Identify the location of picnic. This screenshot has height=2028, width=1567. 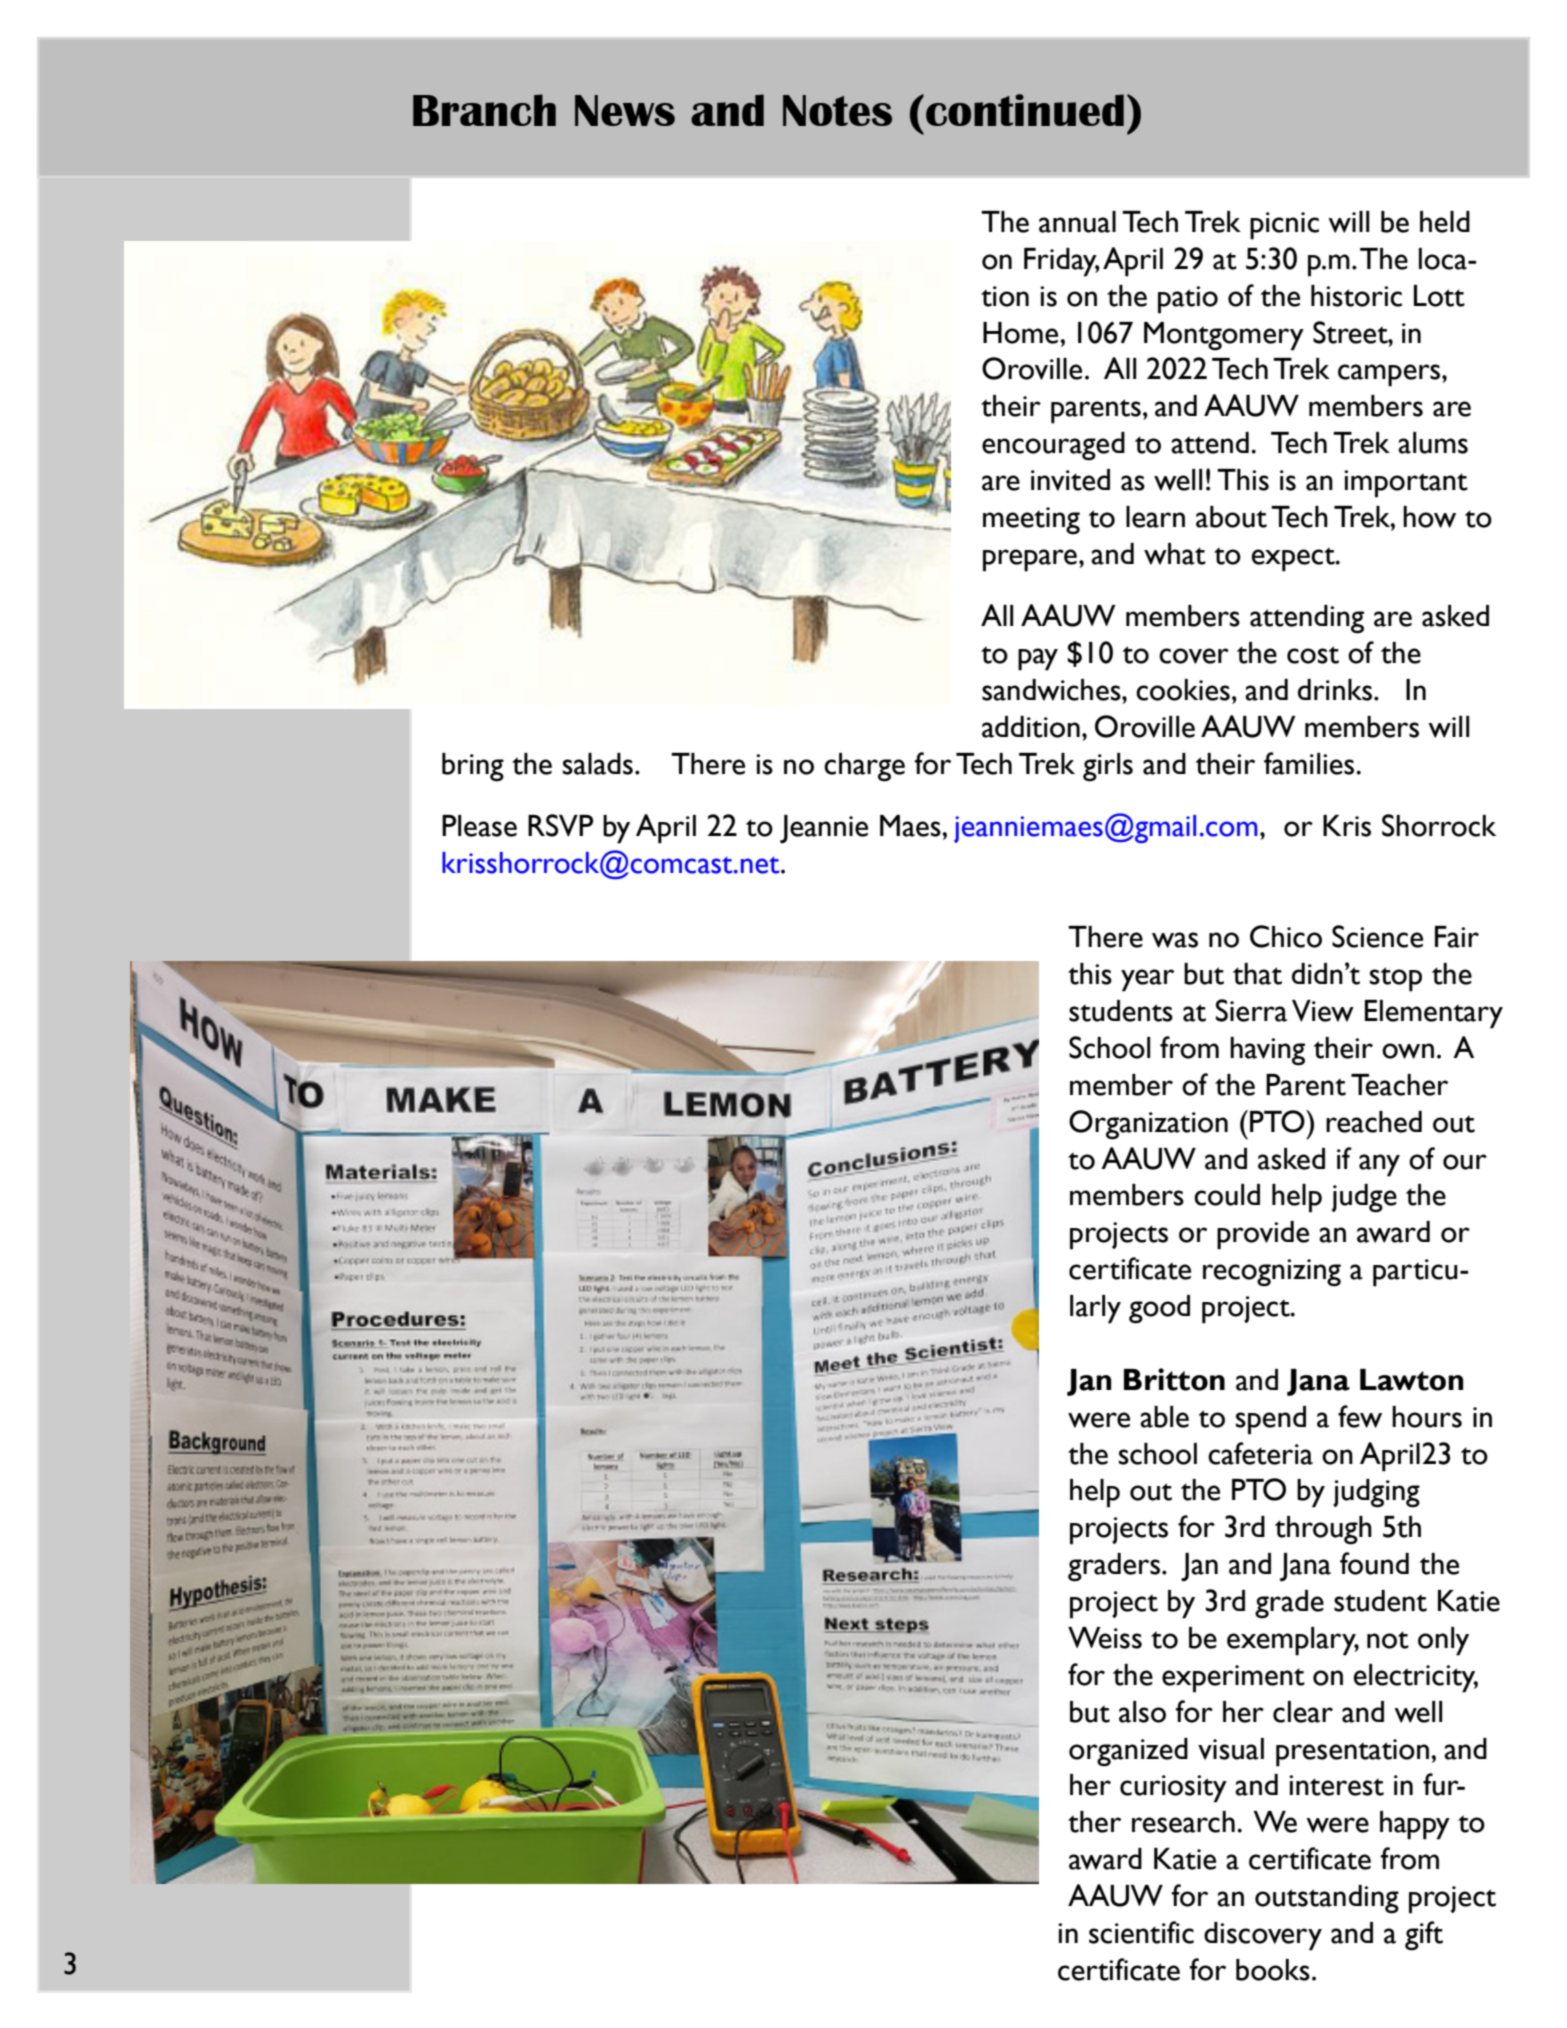
(1284, 226).
